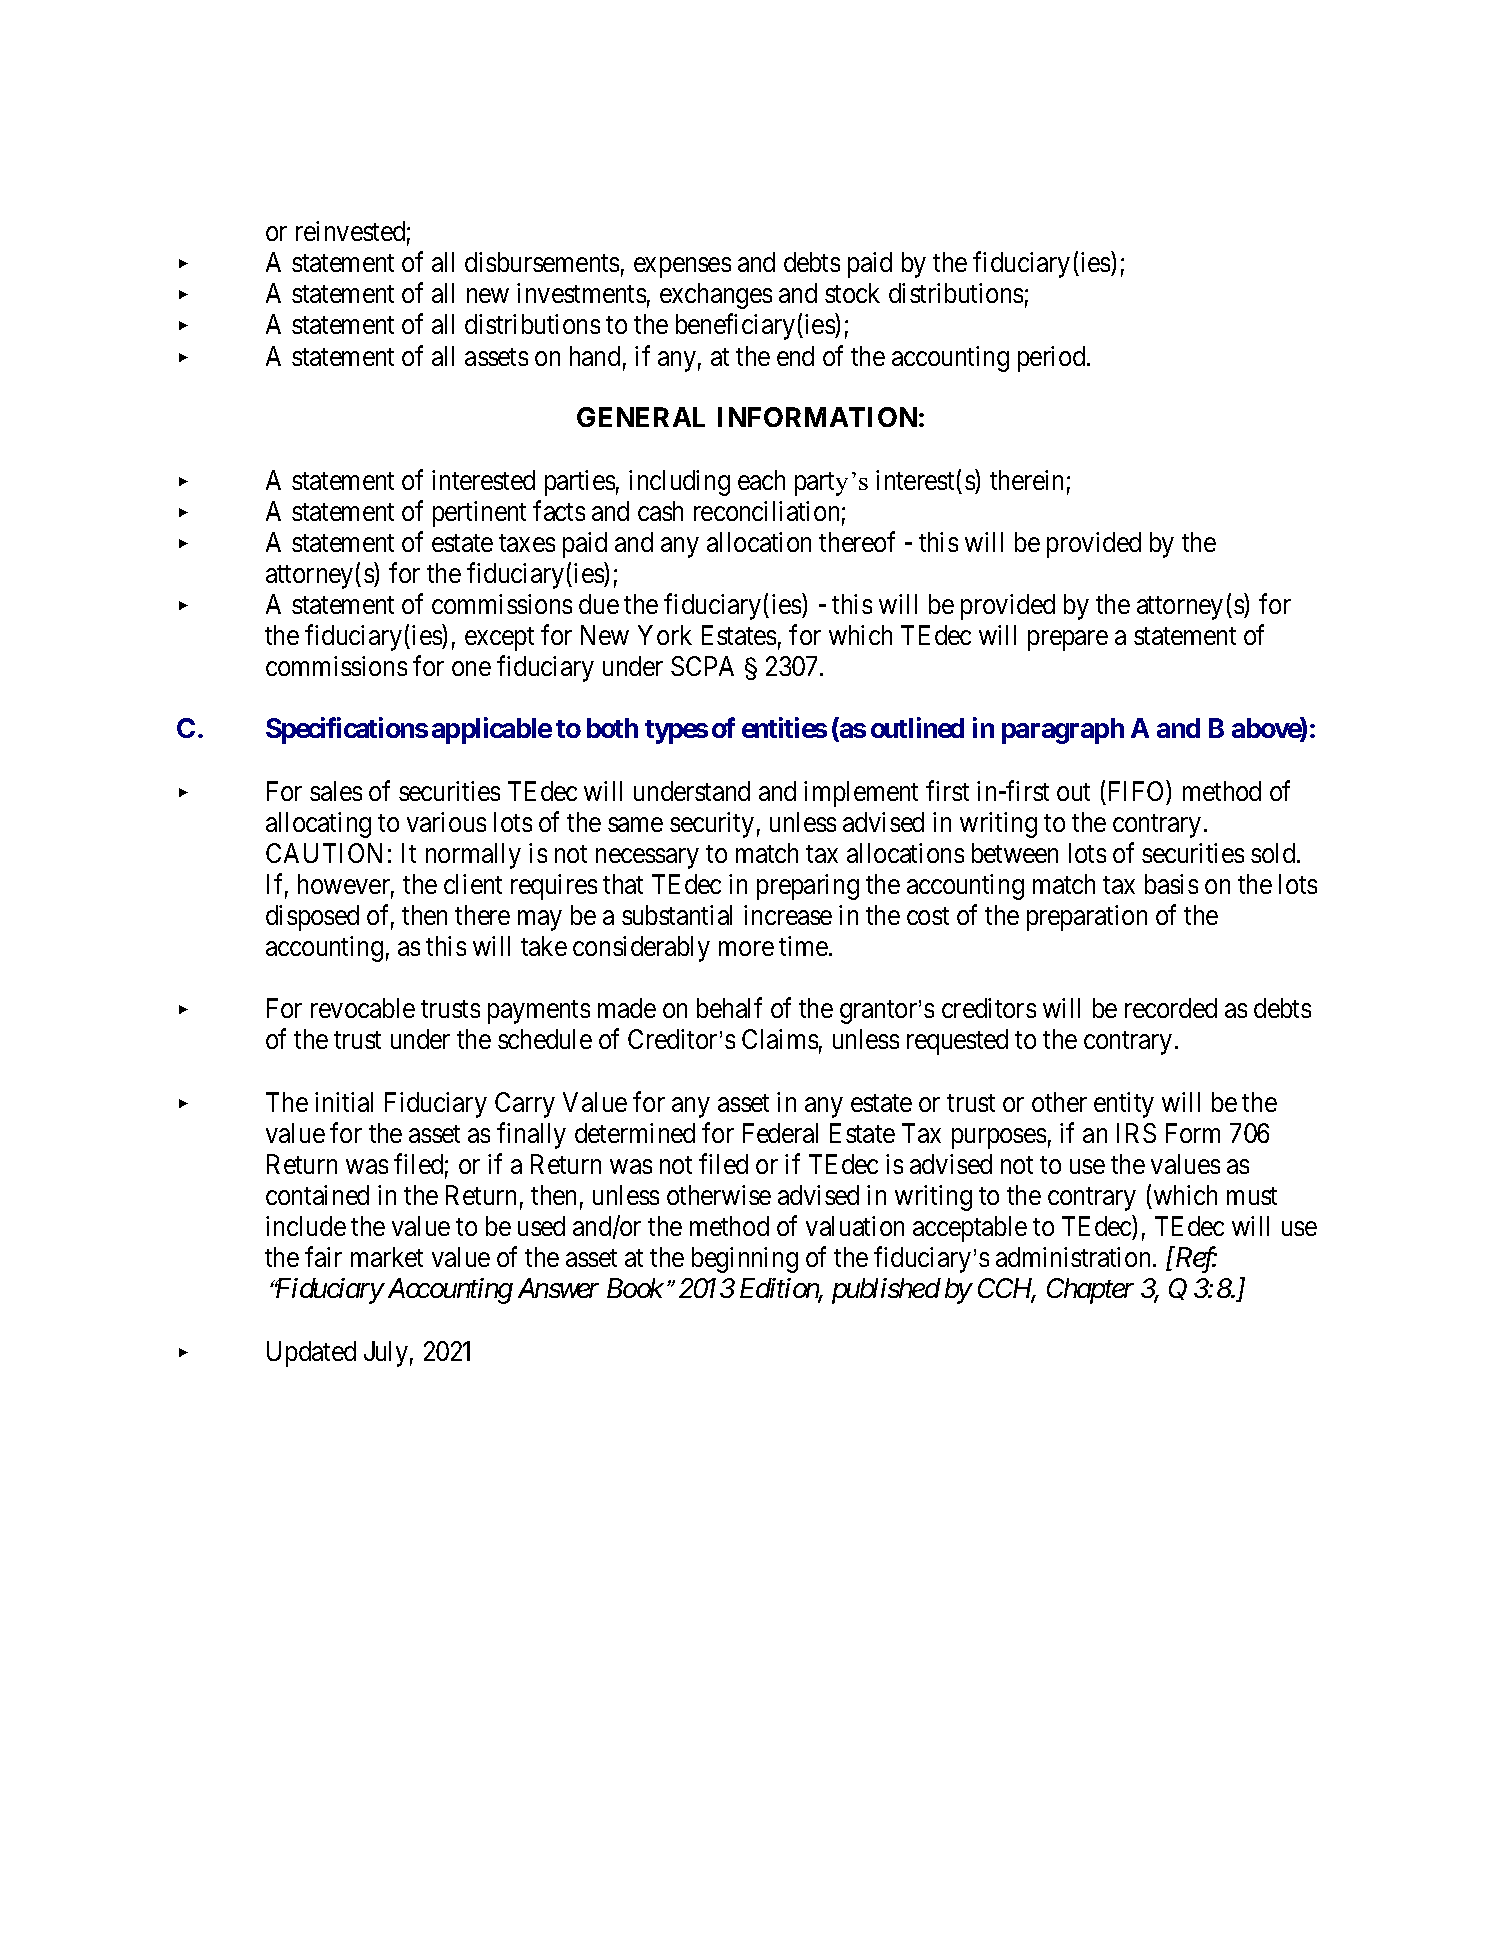 Image resolution: width=1503 pixels, height=1945 pixels. I want to click on stock, so click(852, 293).
